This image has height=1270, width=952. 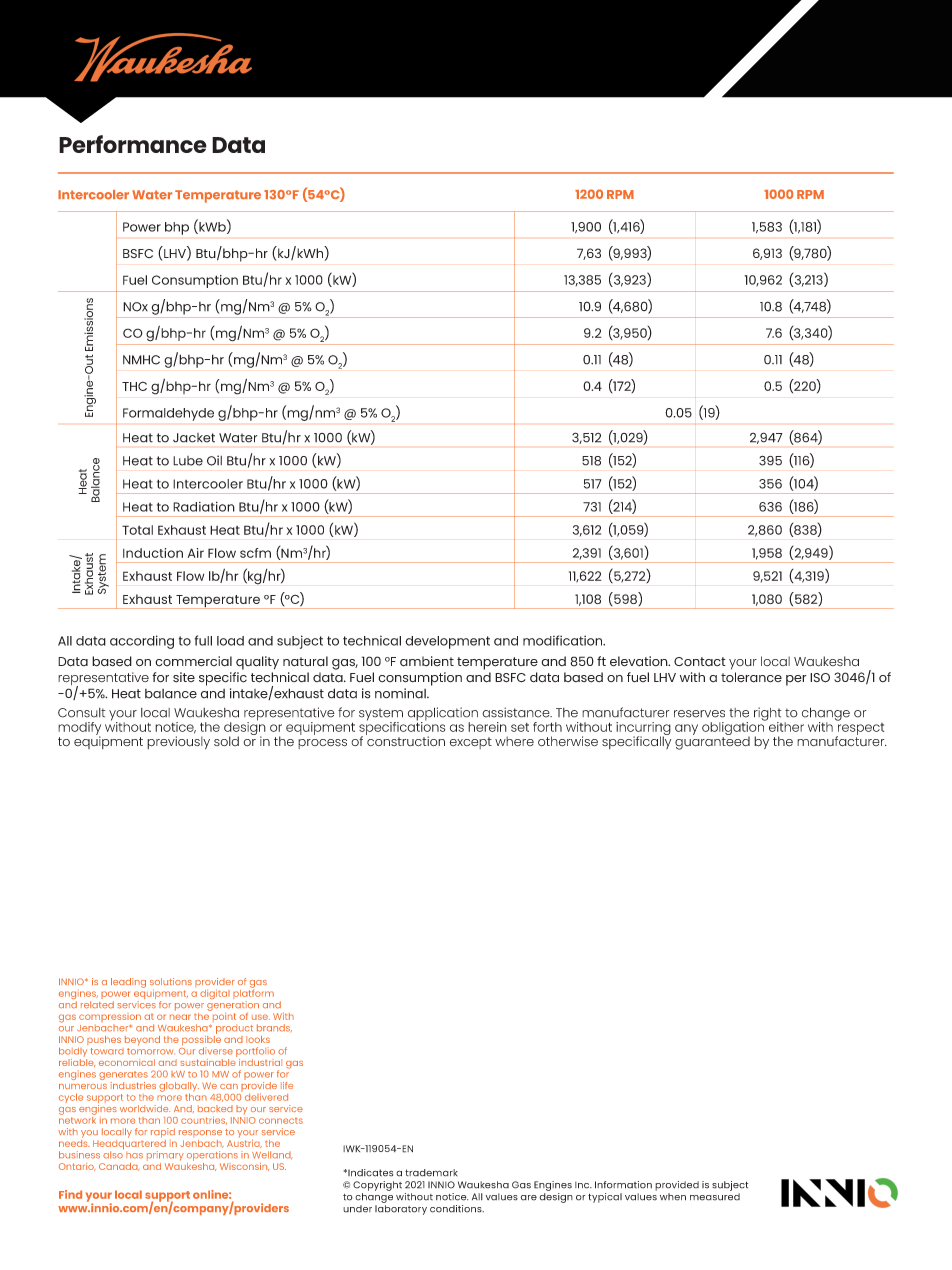 I want to click on Jacket, so click(x=194, y=438).
